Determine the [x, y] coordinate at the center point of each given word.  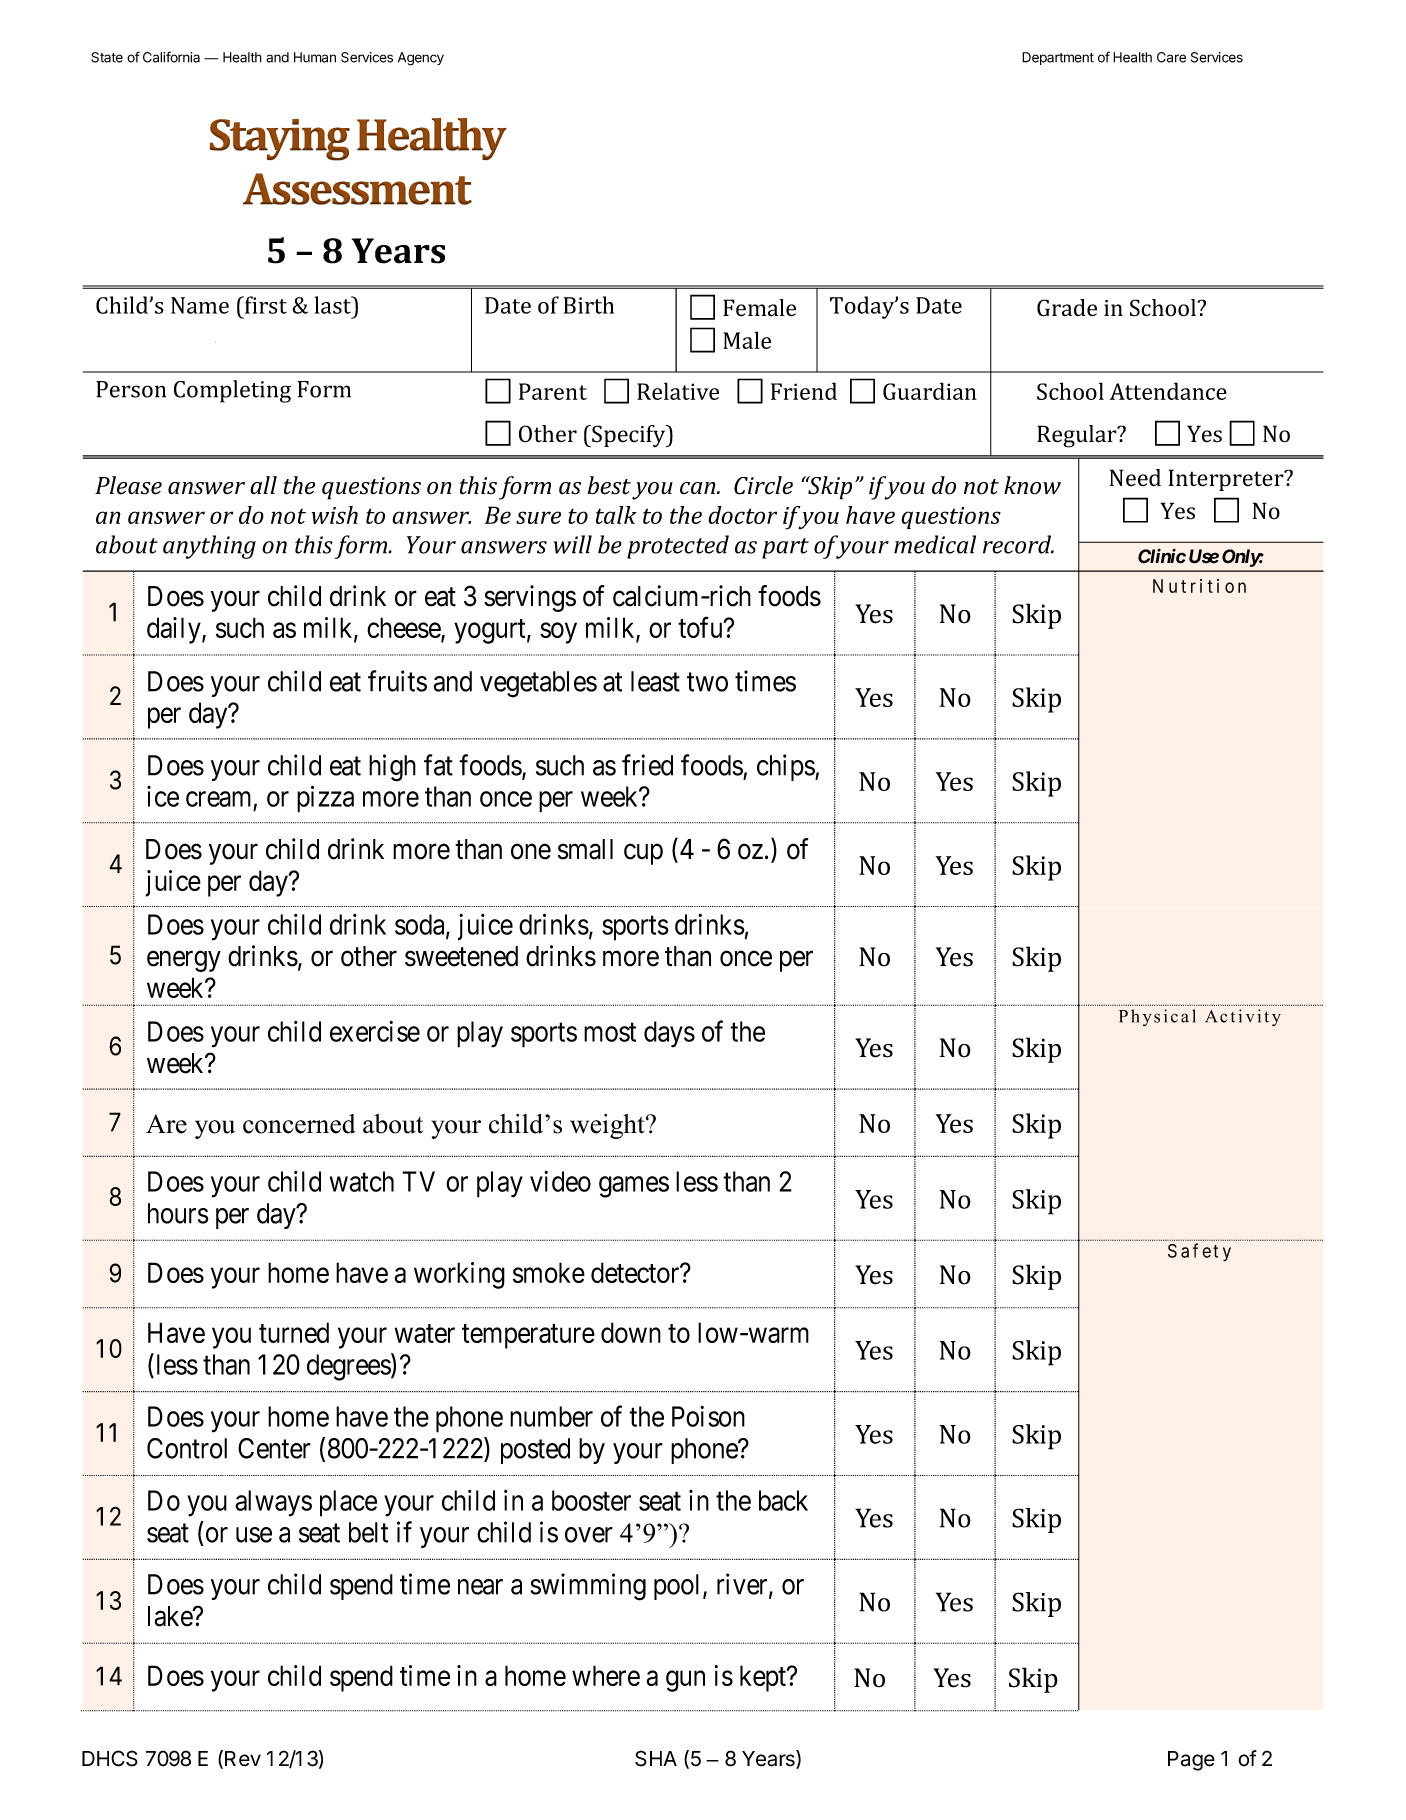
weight [608, 1126]
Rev [243, 1759]
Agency [421, 59]
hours [178, 1213]
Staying [280, 140]
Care [1171, 57]
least [655, 681]
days [669, 1034]
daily [175, 630]
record [1018, 544]
